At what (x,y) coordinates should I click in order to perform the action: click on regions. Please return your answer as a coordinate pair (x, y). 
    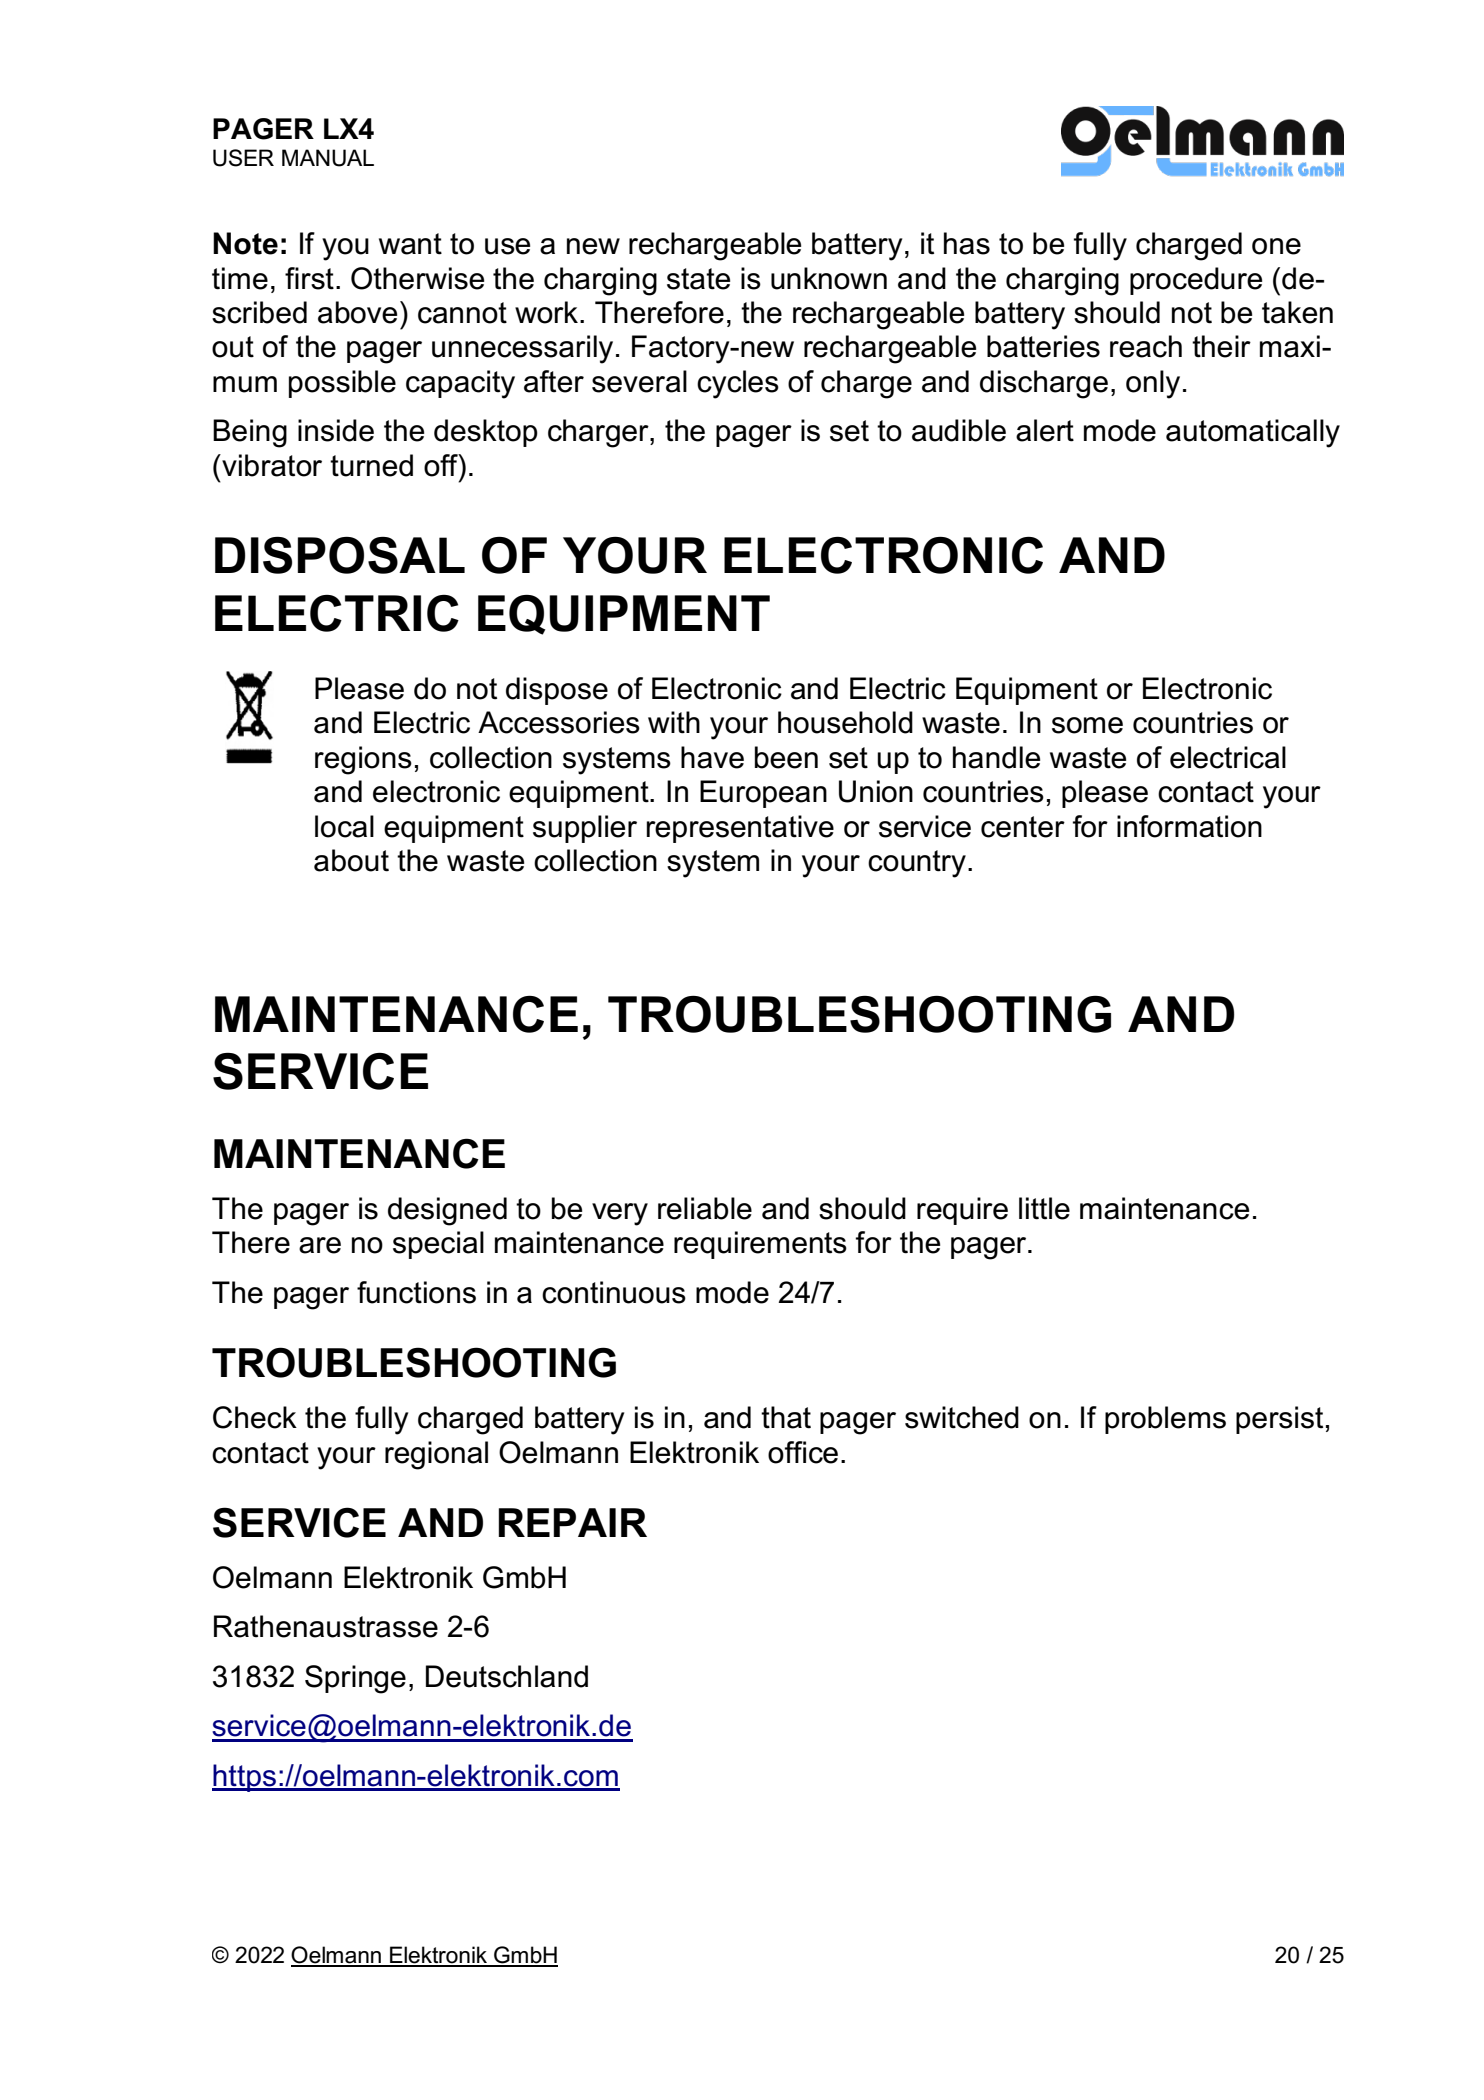
    Looking at the image, I should click on (363, 760).
